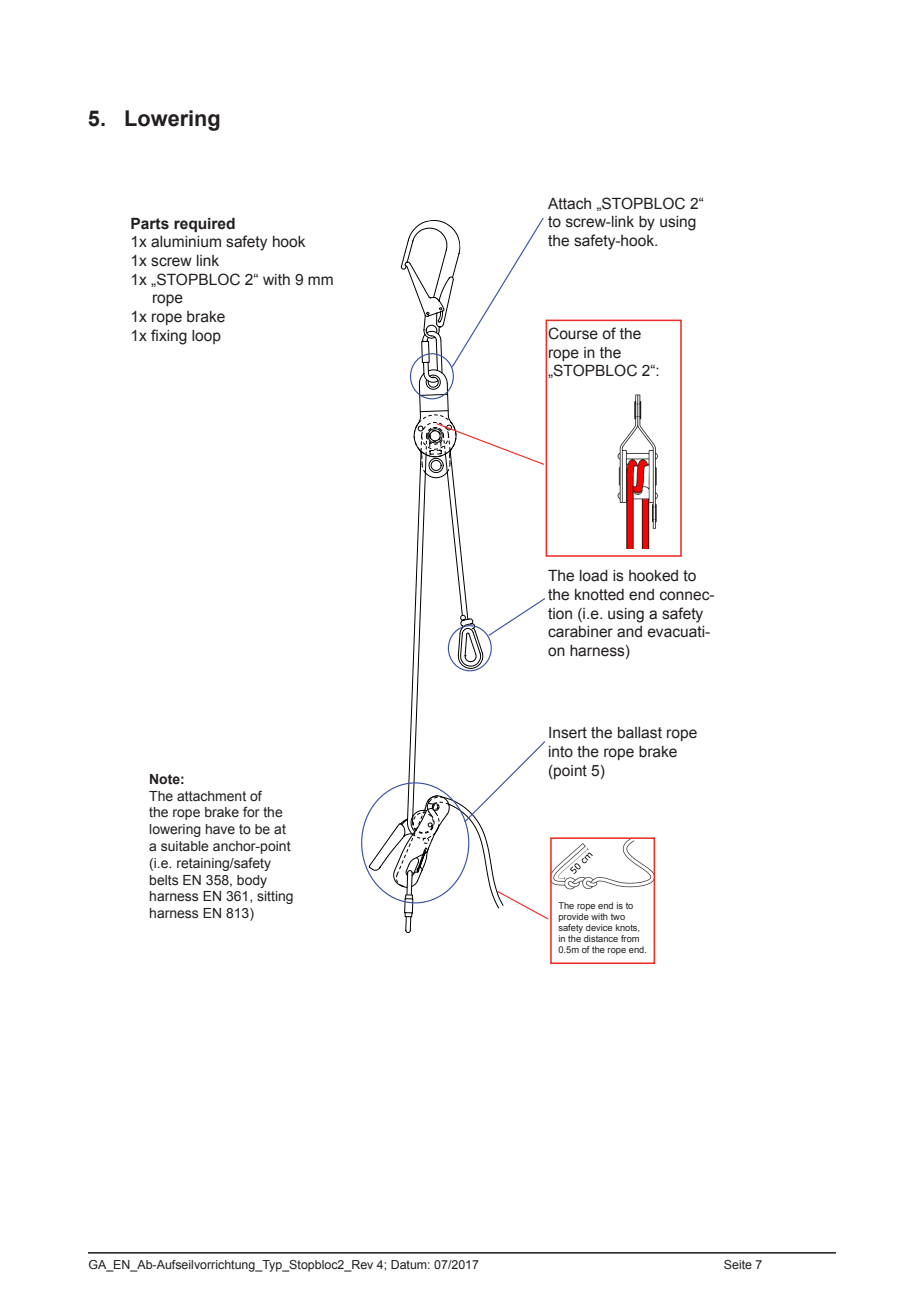  I want to click on required, so click(204, 225).
